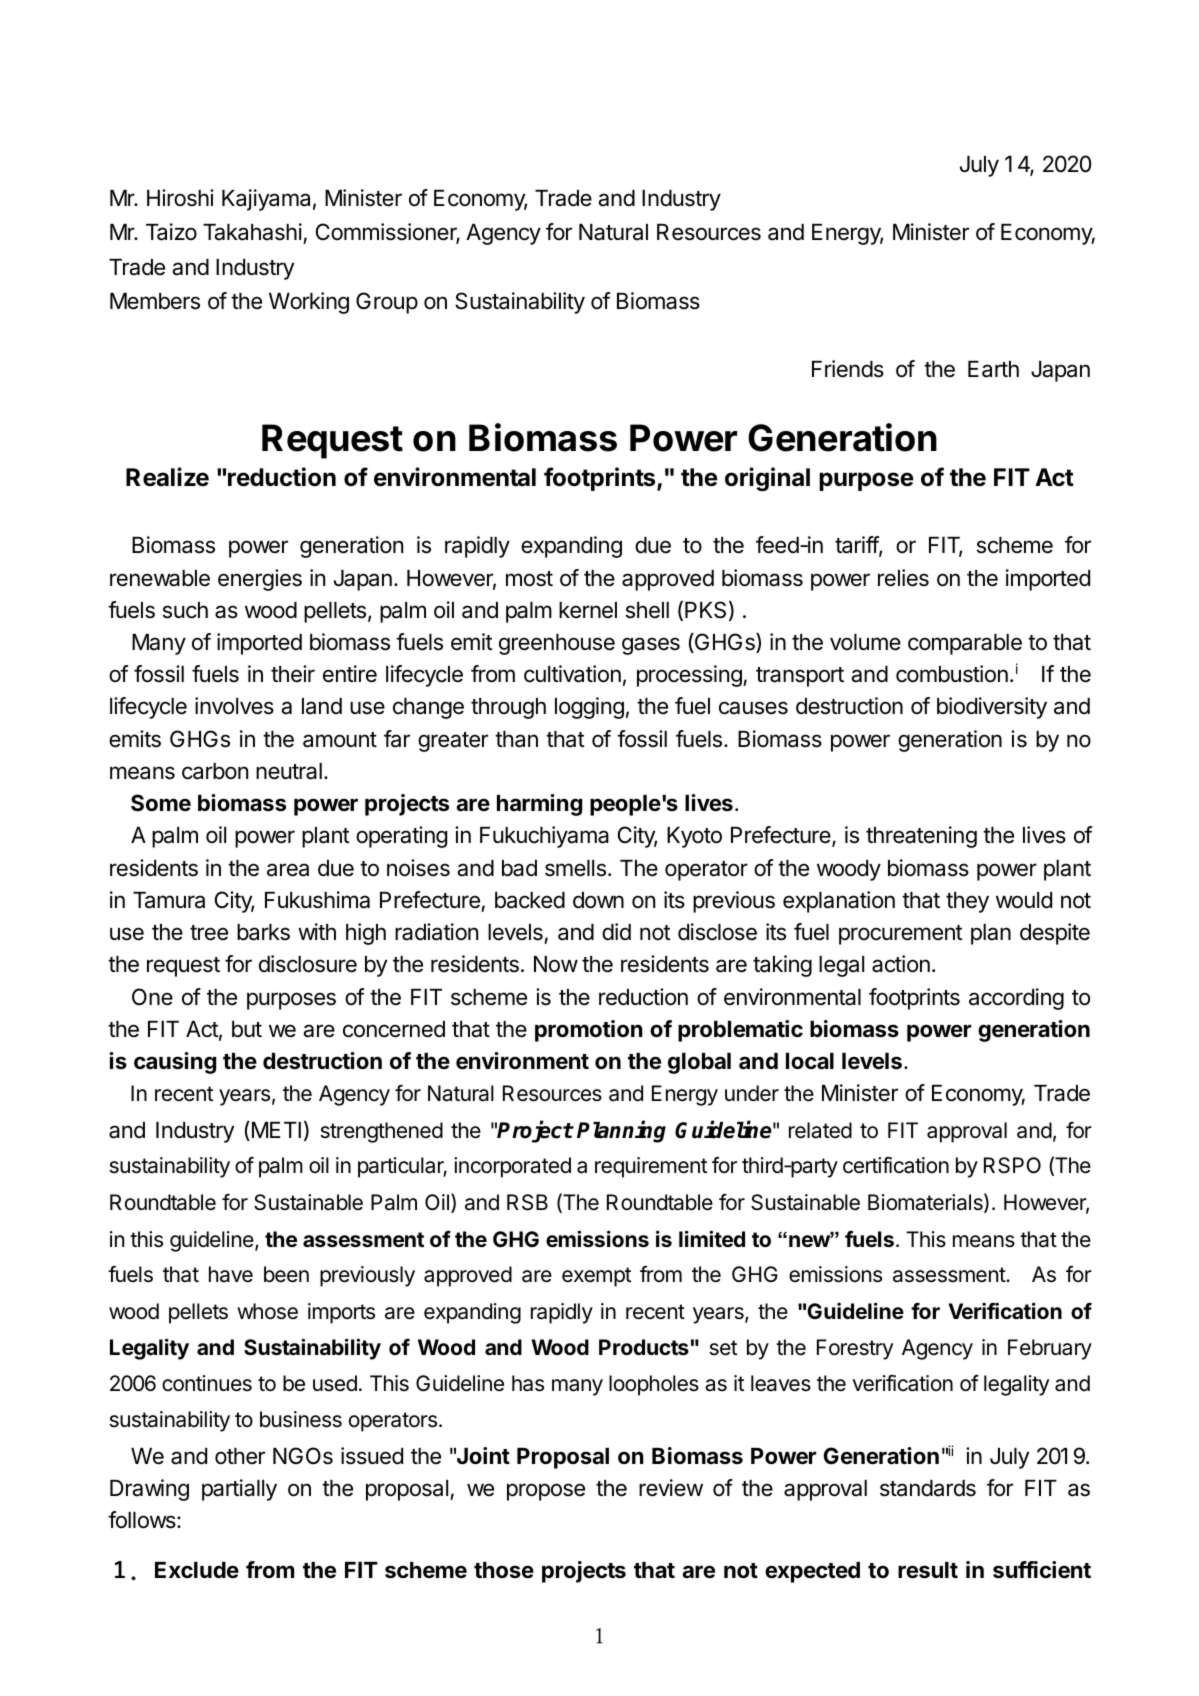 Image resolution: width=1199 pixels, height=1696 pixels. Describe the element at coordinates (288, 870) in the screenshot. I see `area` at that location.
